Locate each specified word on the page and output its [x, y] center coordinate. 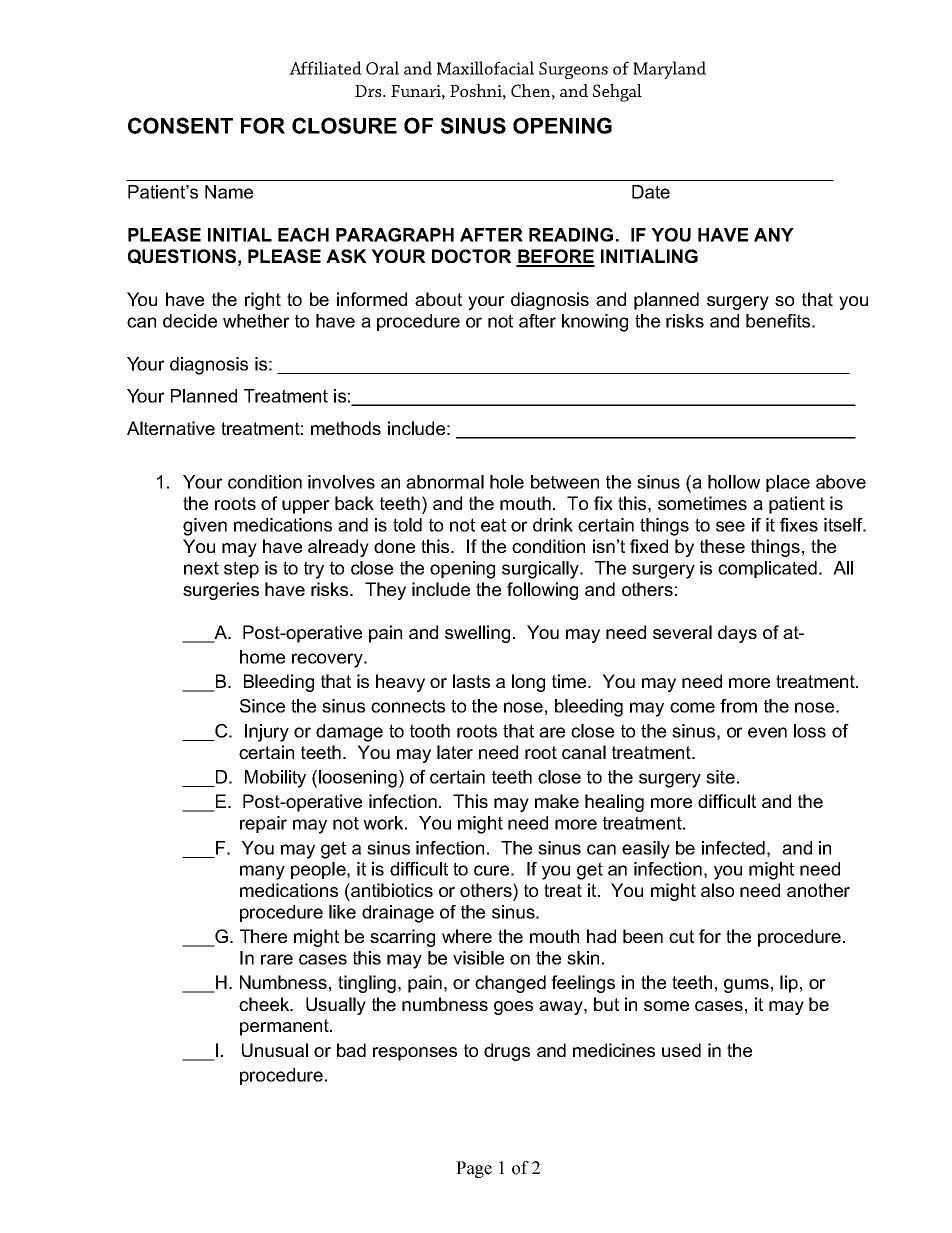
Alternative [171, 428]
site [720, 777]
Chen [530, 90]
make [557, 801]
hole [507, 482]
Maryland [669, 70]
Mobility [275, 779]
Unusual [275, 1050]
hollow [734, 482]
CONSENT [180, 125]
